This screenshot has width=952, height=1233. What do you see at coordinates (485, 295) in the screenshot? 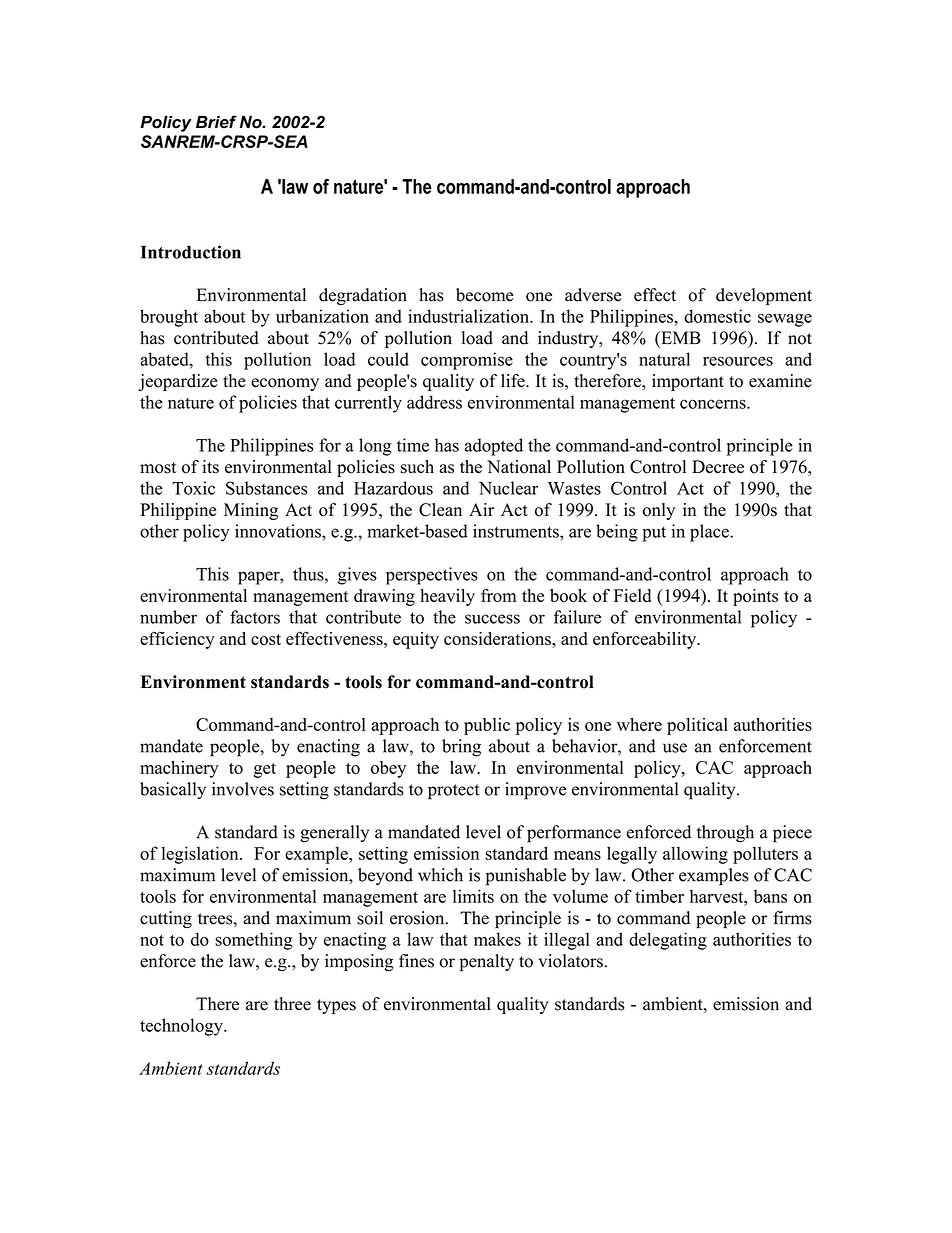
I see `become` at bounding box center [485, 295].
